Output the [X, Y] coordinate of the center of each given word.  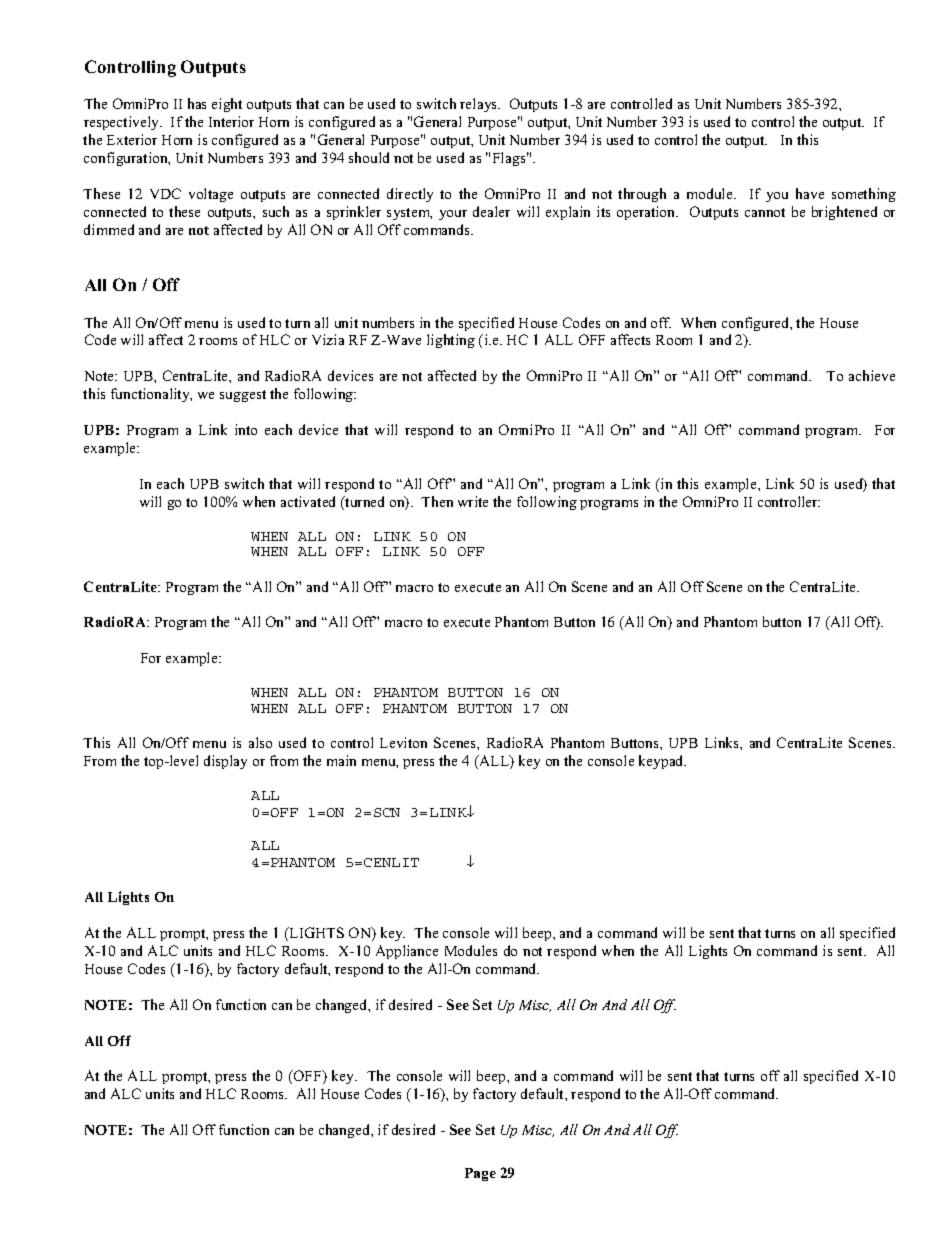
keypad [662, 762]
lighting [451, 341]
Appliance [407, 952]
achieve [872, 375]
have [810, 193]
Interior [231, 121]
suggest [243, 396]
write [473, 501]
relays [480, 105]
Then [437, 501]
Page [480, 1174]
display [225, 762]
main [341, 760]
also [260, 742]
